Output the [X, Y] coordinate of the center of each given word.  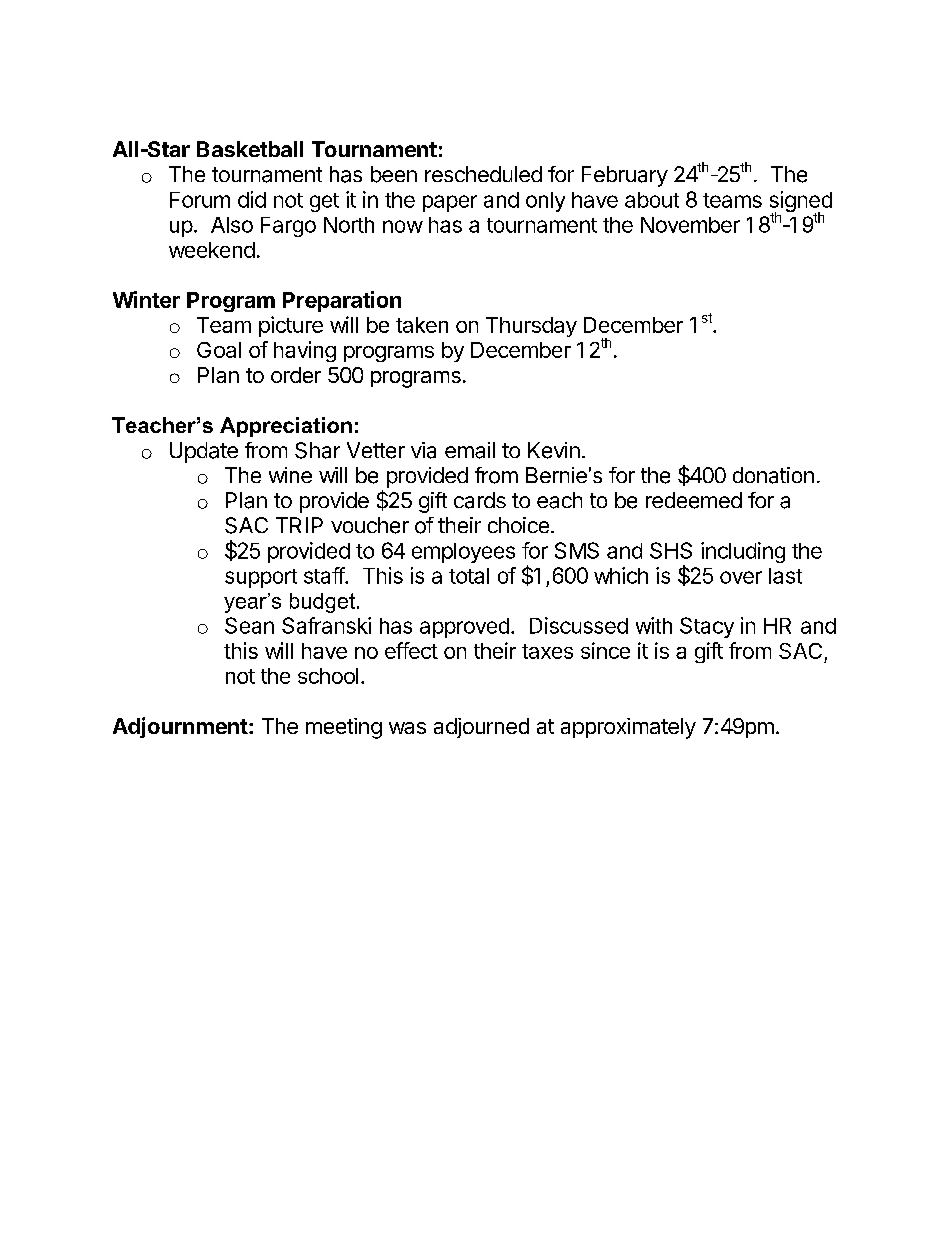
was [407, 728]
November [690, 225]
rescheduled [483, 174]
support [261, 578]
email [470, 450]
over [741, 577]
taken [422, 325]
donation [773, 475]
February [625, 176]
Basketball [250, 149]
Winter [146, 299]
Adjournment [180, 727]
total [469, 576]
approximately [628, 728]
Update [204, 452]
